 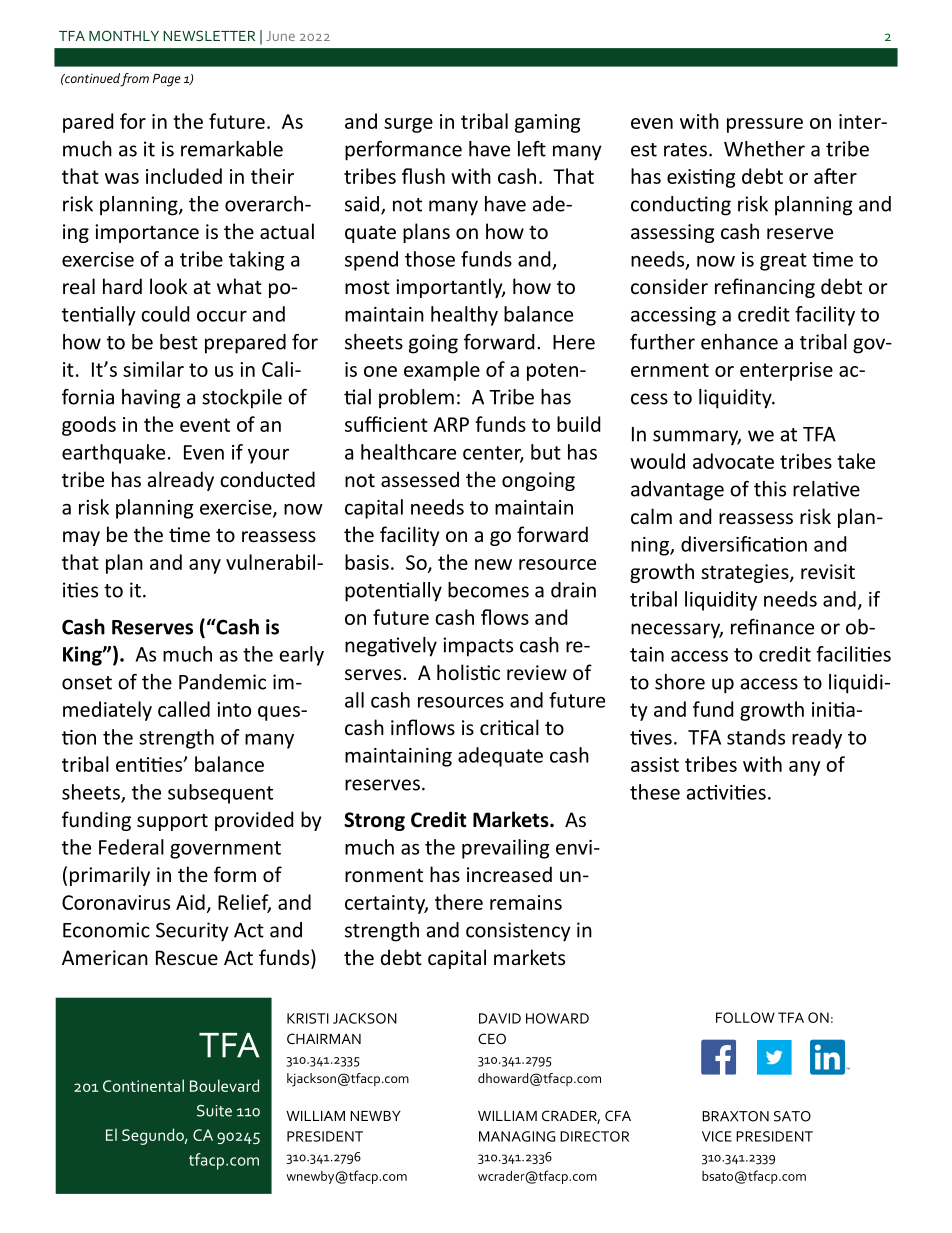 What do you see at coordinates (408, 125) in the screenshot?
I see `surge` at bounding box center [408, 125].
